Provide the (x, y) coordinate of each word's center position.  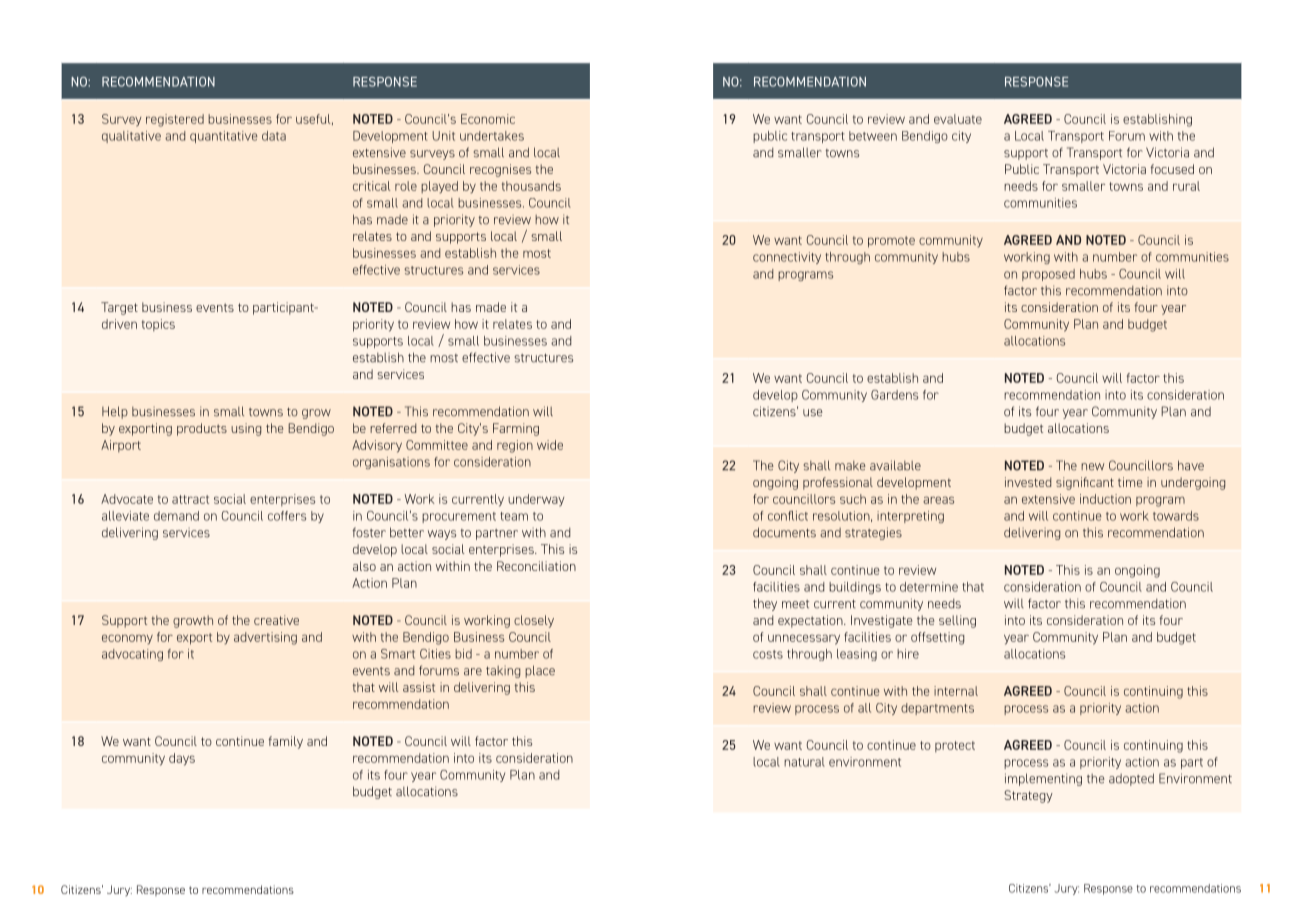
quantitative (224, 137)
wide (550, 445)
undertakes (492, 136)
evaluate (958, 119)
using (246, 429)
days (182, 759)
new (1092, 467)
